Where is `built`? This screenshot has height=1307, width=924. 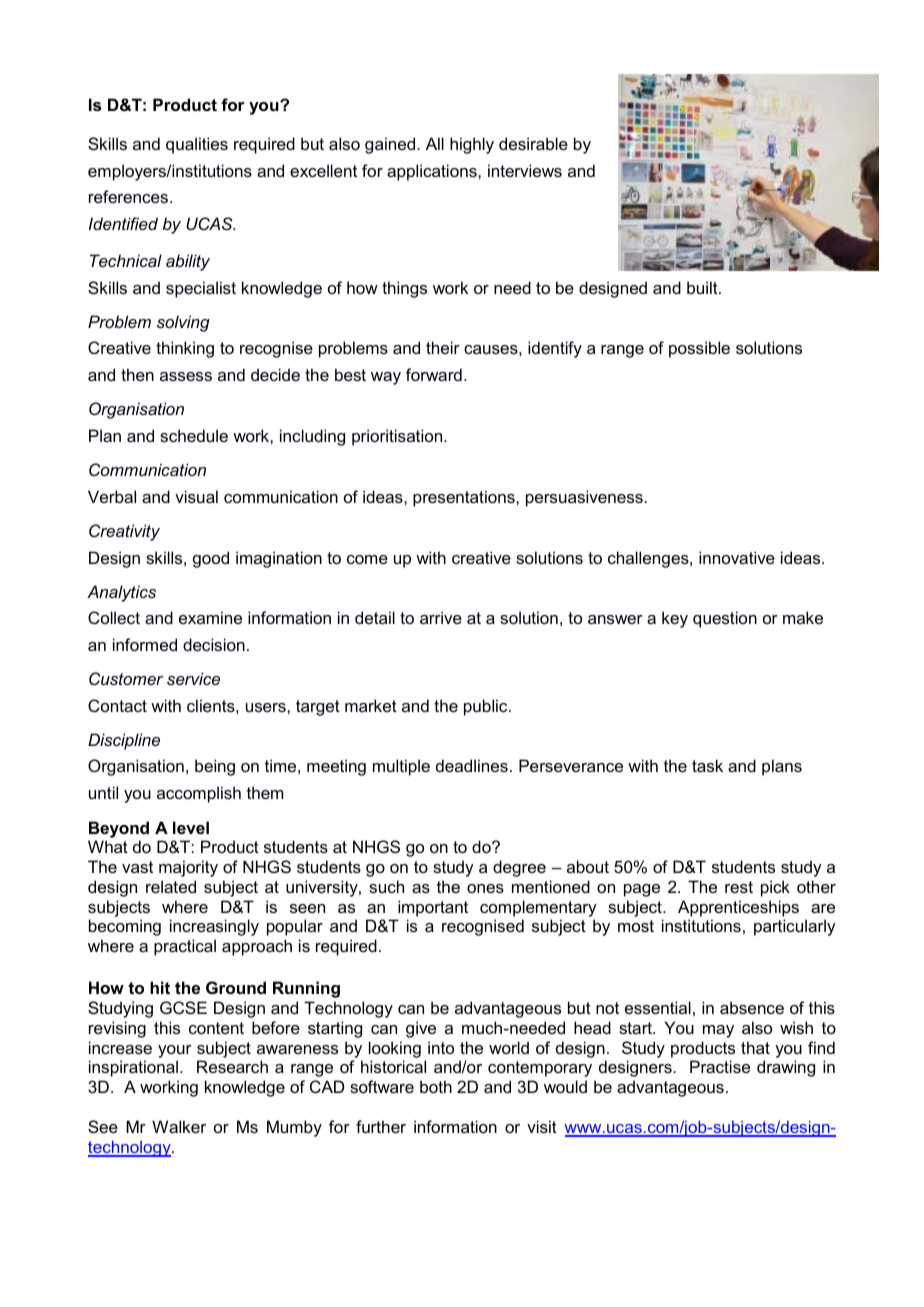 built is located at coordinates (703, 287).
